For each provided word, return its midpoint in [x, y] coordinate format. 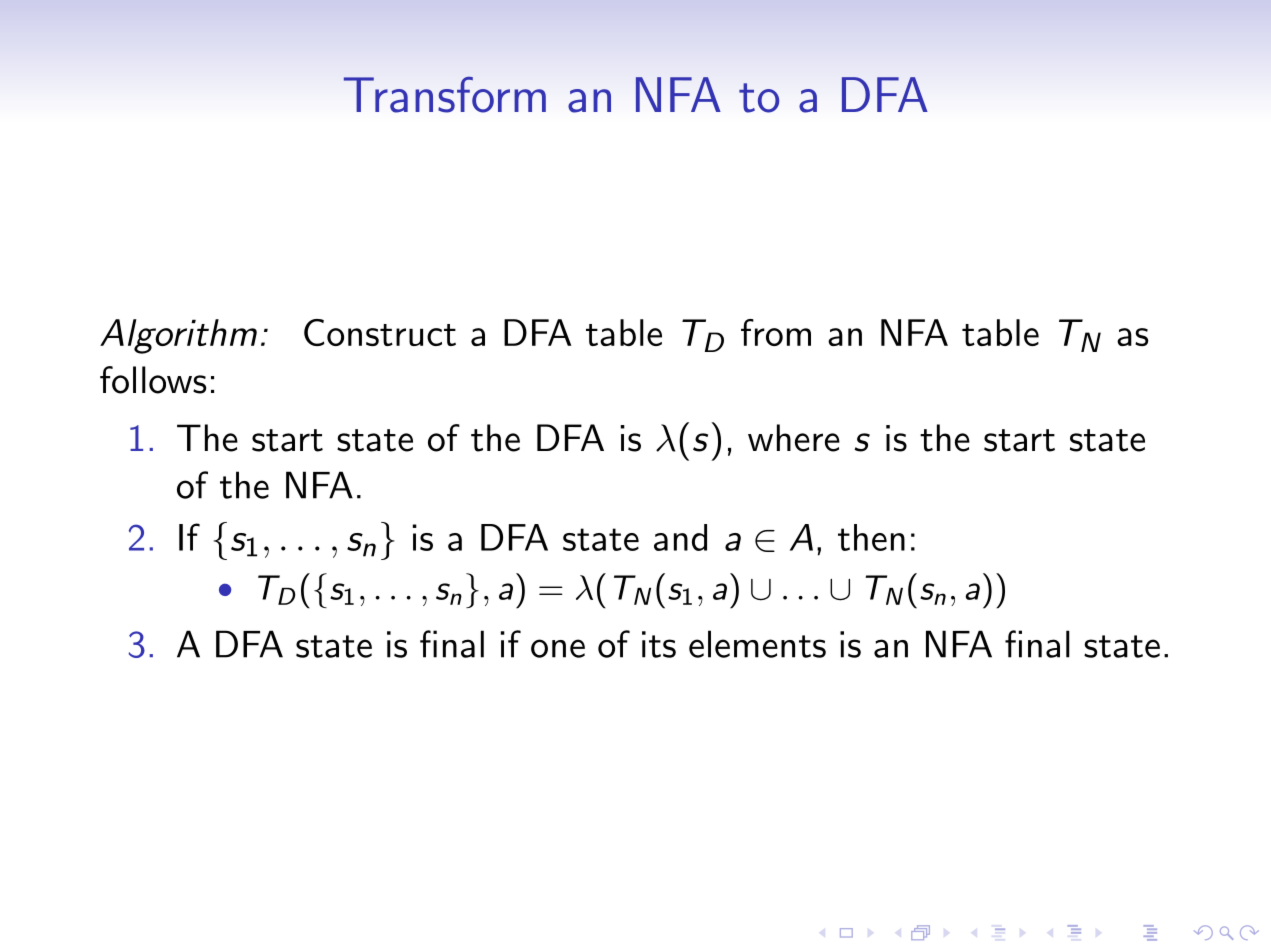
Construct [380, 332]
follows [153, 380]
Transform [445, 95]
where [794, 438]
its [659, 644]
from [776, 332]
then [871, 537]
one [558, 648]
